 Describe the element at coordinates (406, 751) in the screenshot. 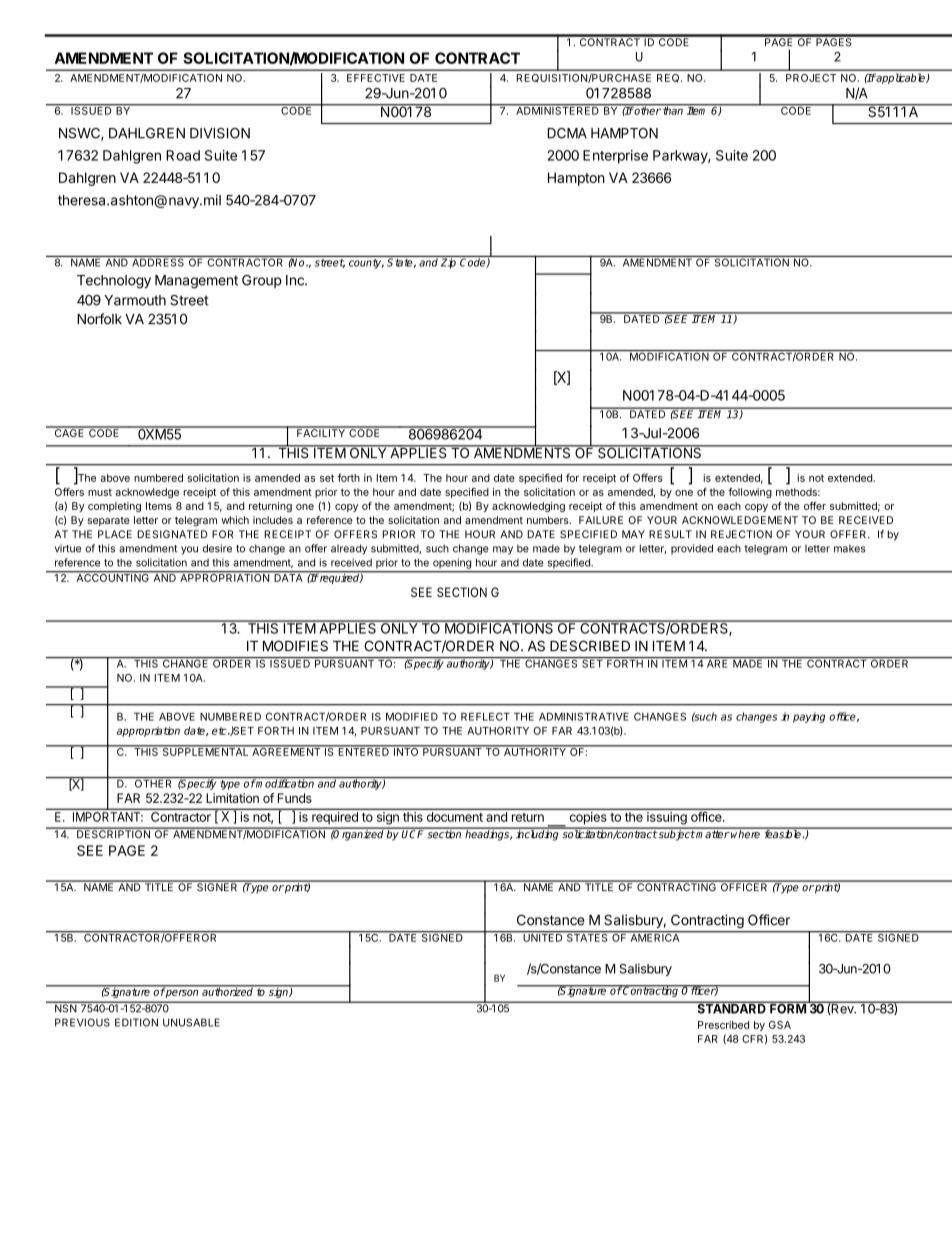

I see `INTO` at that location.
